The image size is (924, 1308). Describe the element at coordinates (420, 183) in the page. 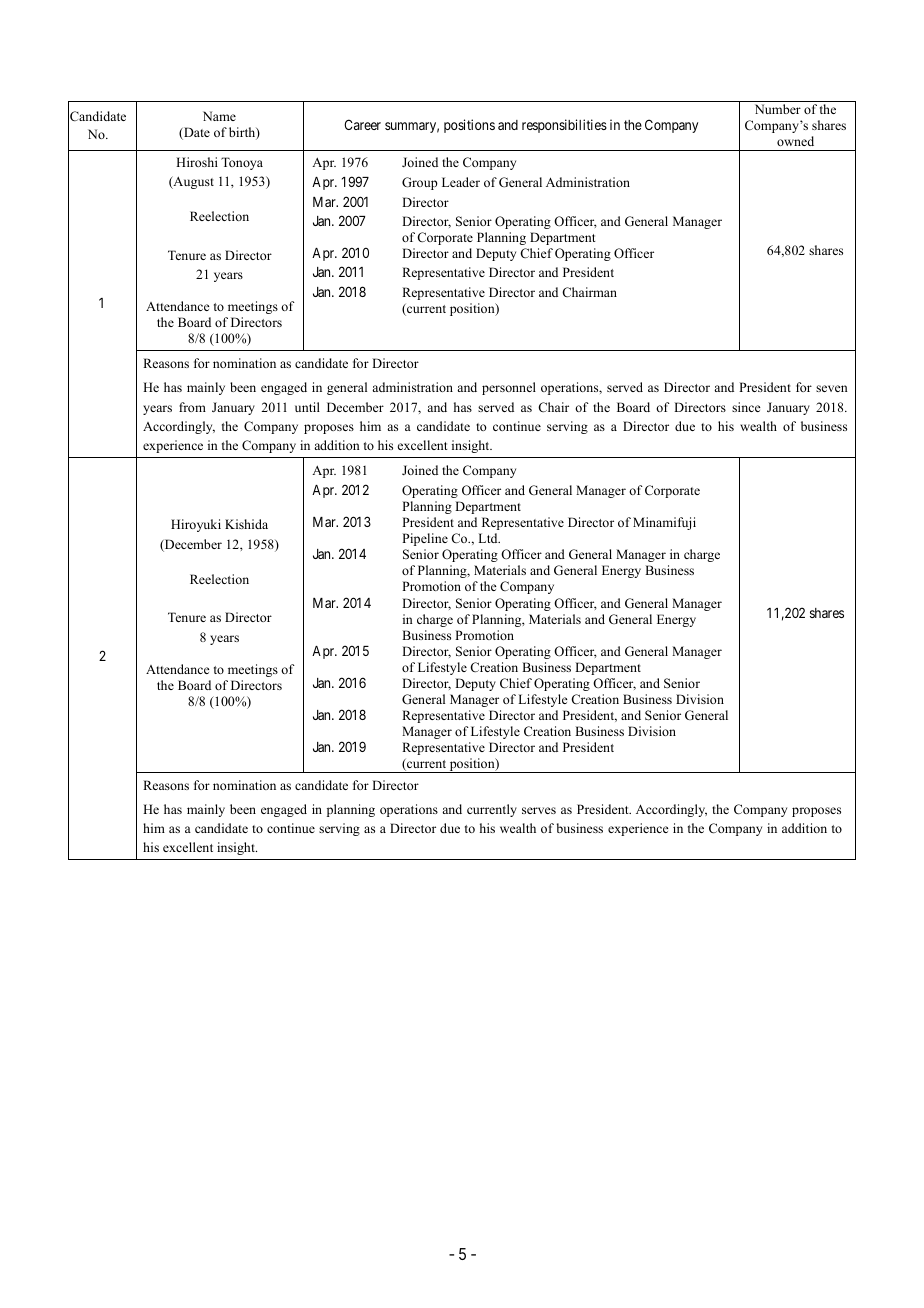

I see `Group` at that location.
